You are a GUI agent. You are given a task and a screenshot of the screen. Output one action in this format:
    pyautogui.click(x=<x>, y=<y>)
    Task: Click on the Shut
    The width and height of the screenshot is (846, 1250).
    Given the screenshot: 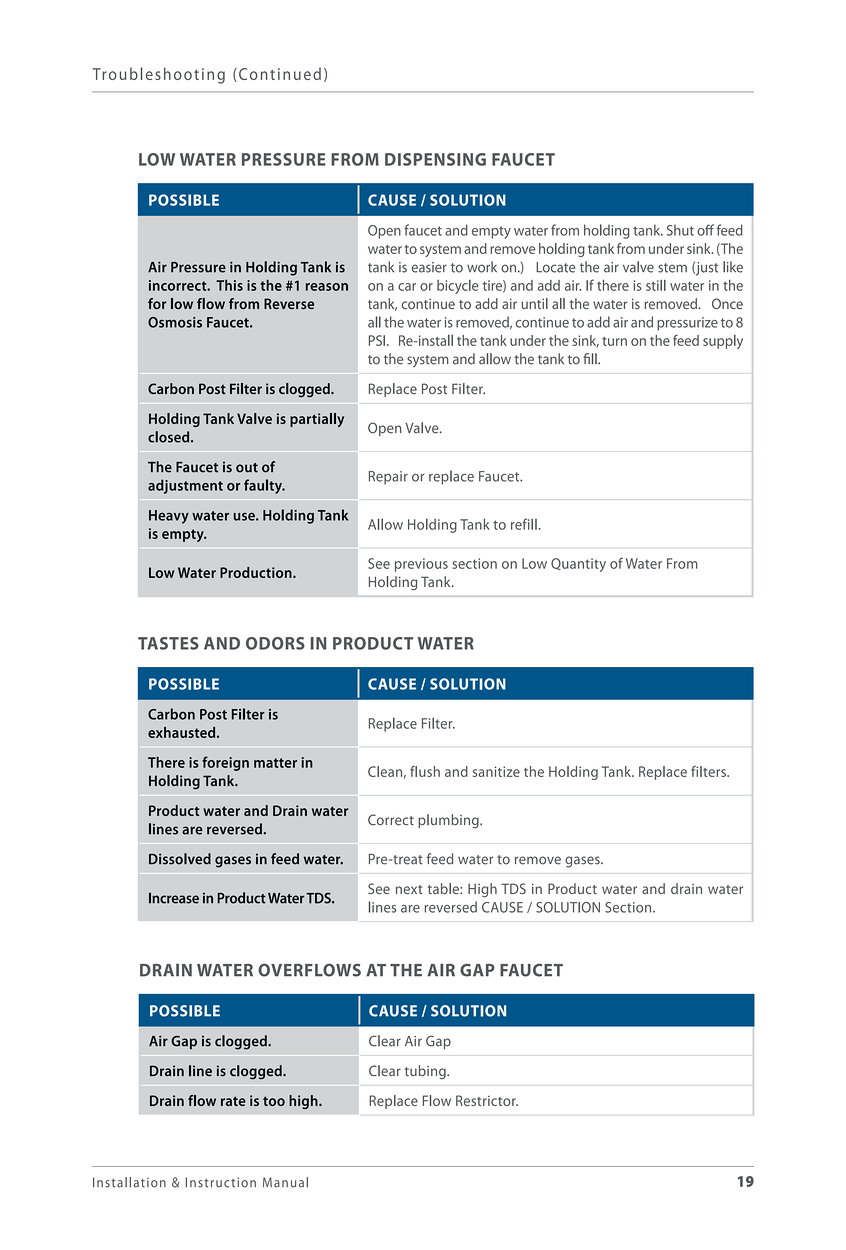 What is the action you would take?
    pyautogui.click(x=680, y=230)
